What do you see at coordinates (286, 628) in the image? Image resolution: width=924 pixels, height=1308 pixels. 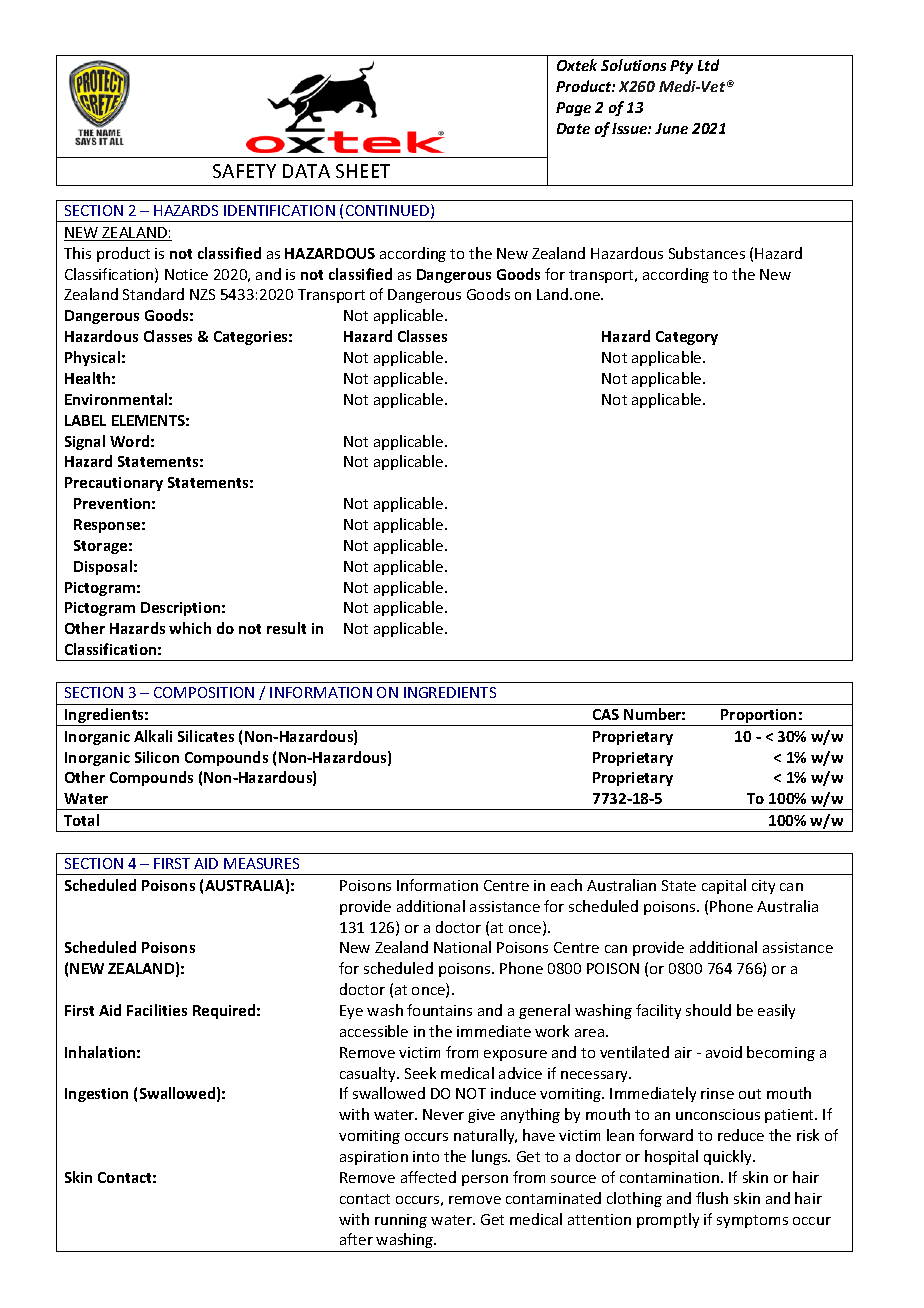 I see `result` at bounding box center [286, 628].
